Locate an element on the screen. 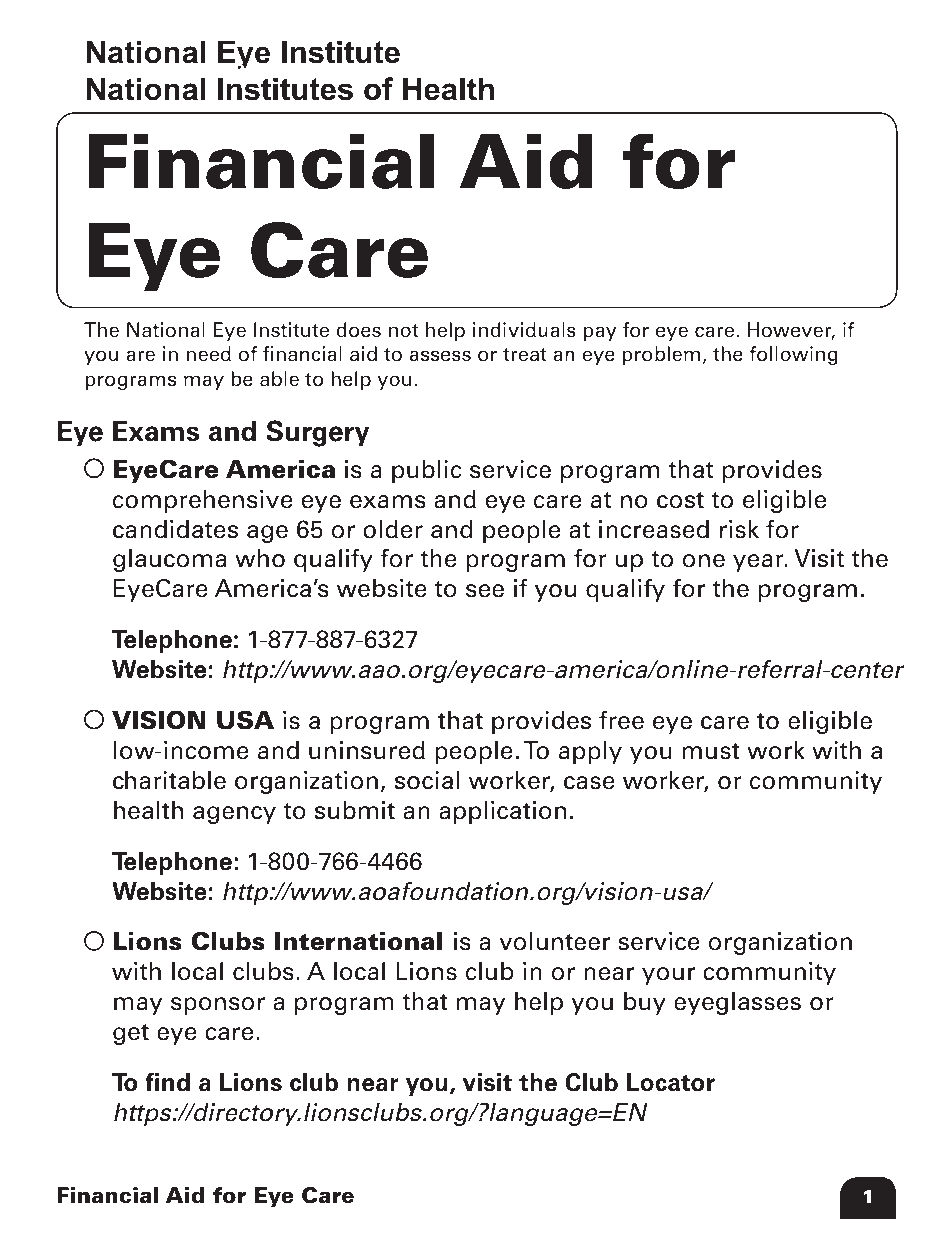 Image resolution: width=952 pixels, height=1233 pixels. need is located at coordinates (209, 354).
